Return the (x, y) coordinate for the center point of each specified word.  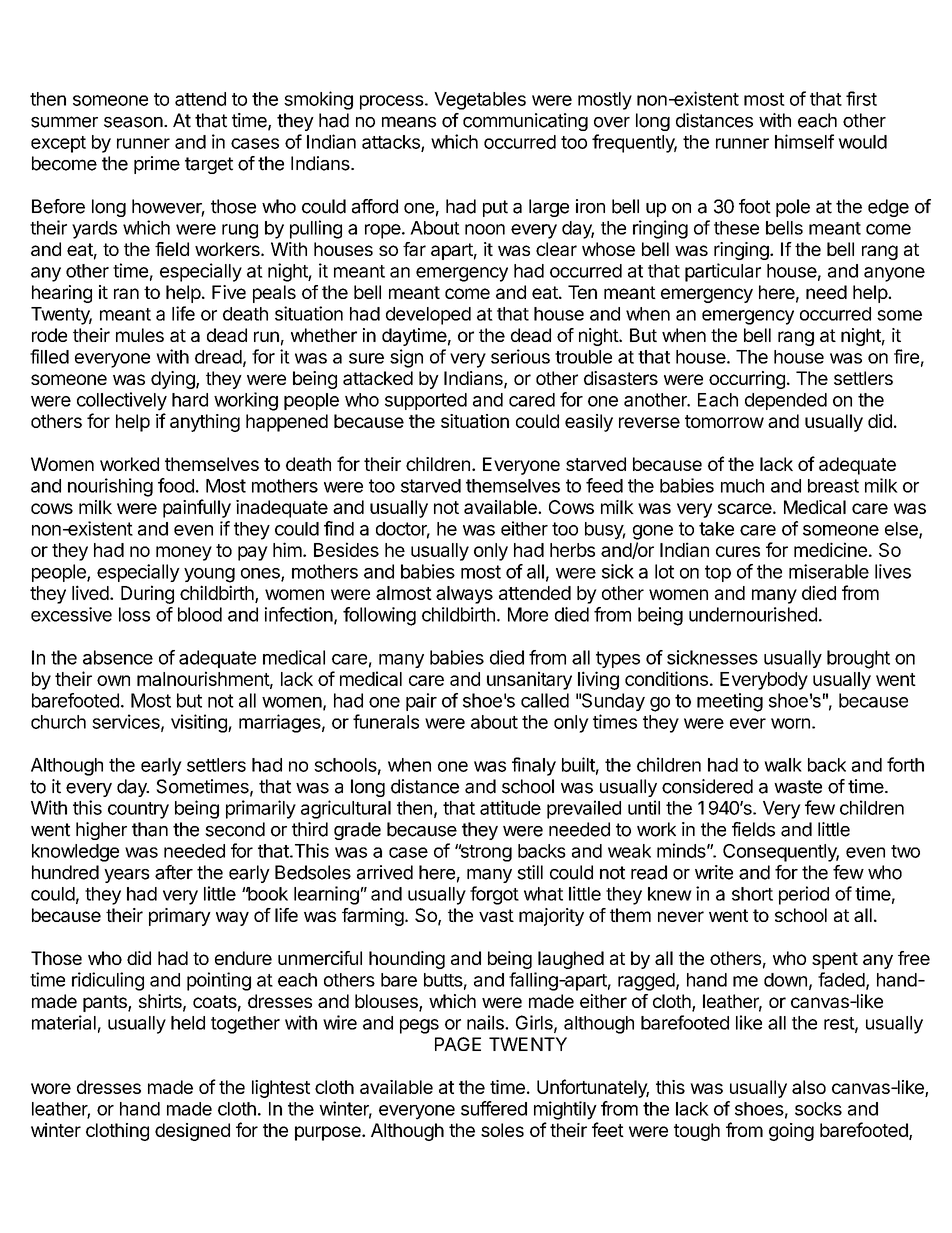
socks (818, 1109)
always (464, 595)
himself (804, 141)
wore (51, 1088)
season (133, 122)
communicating (525, 122)
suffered (494, 1108)
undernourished (753, 614)
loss (134, 614)
